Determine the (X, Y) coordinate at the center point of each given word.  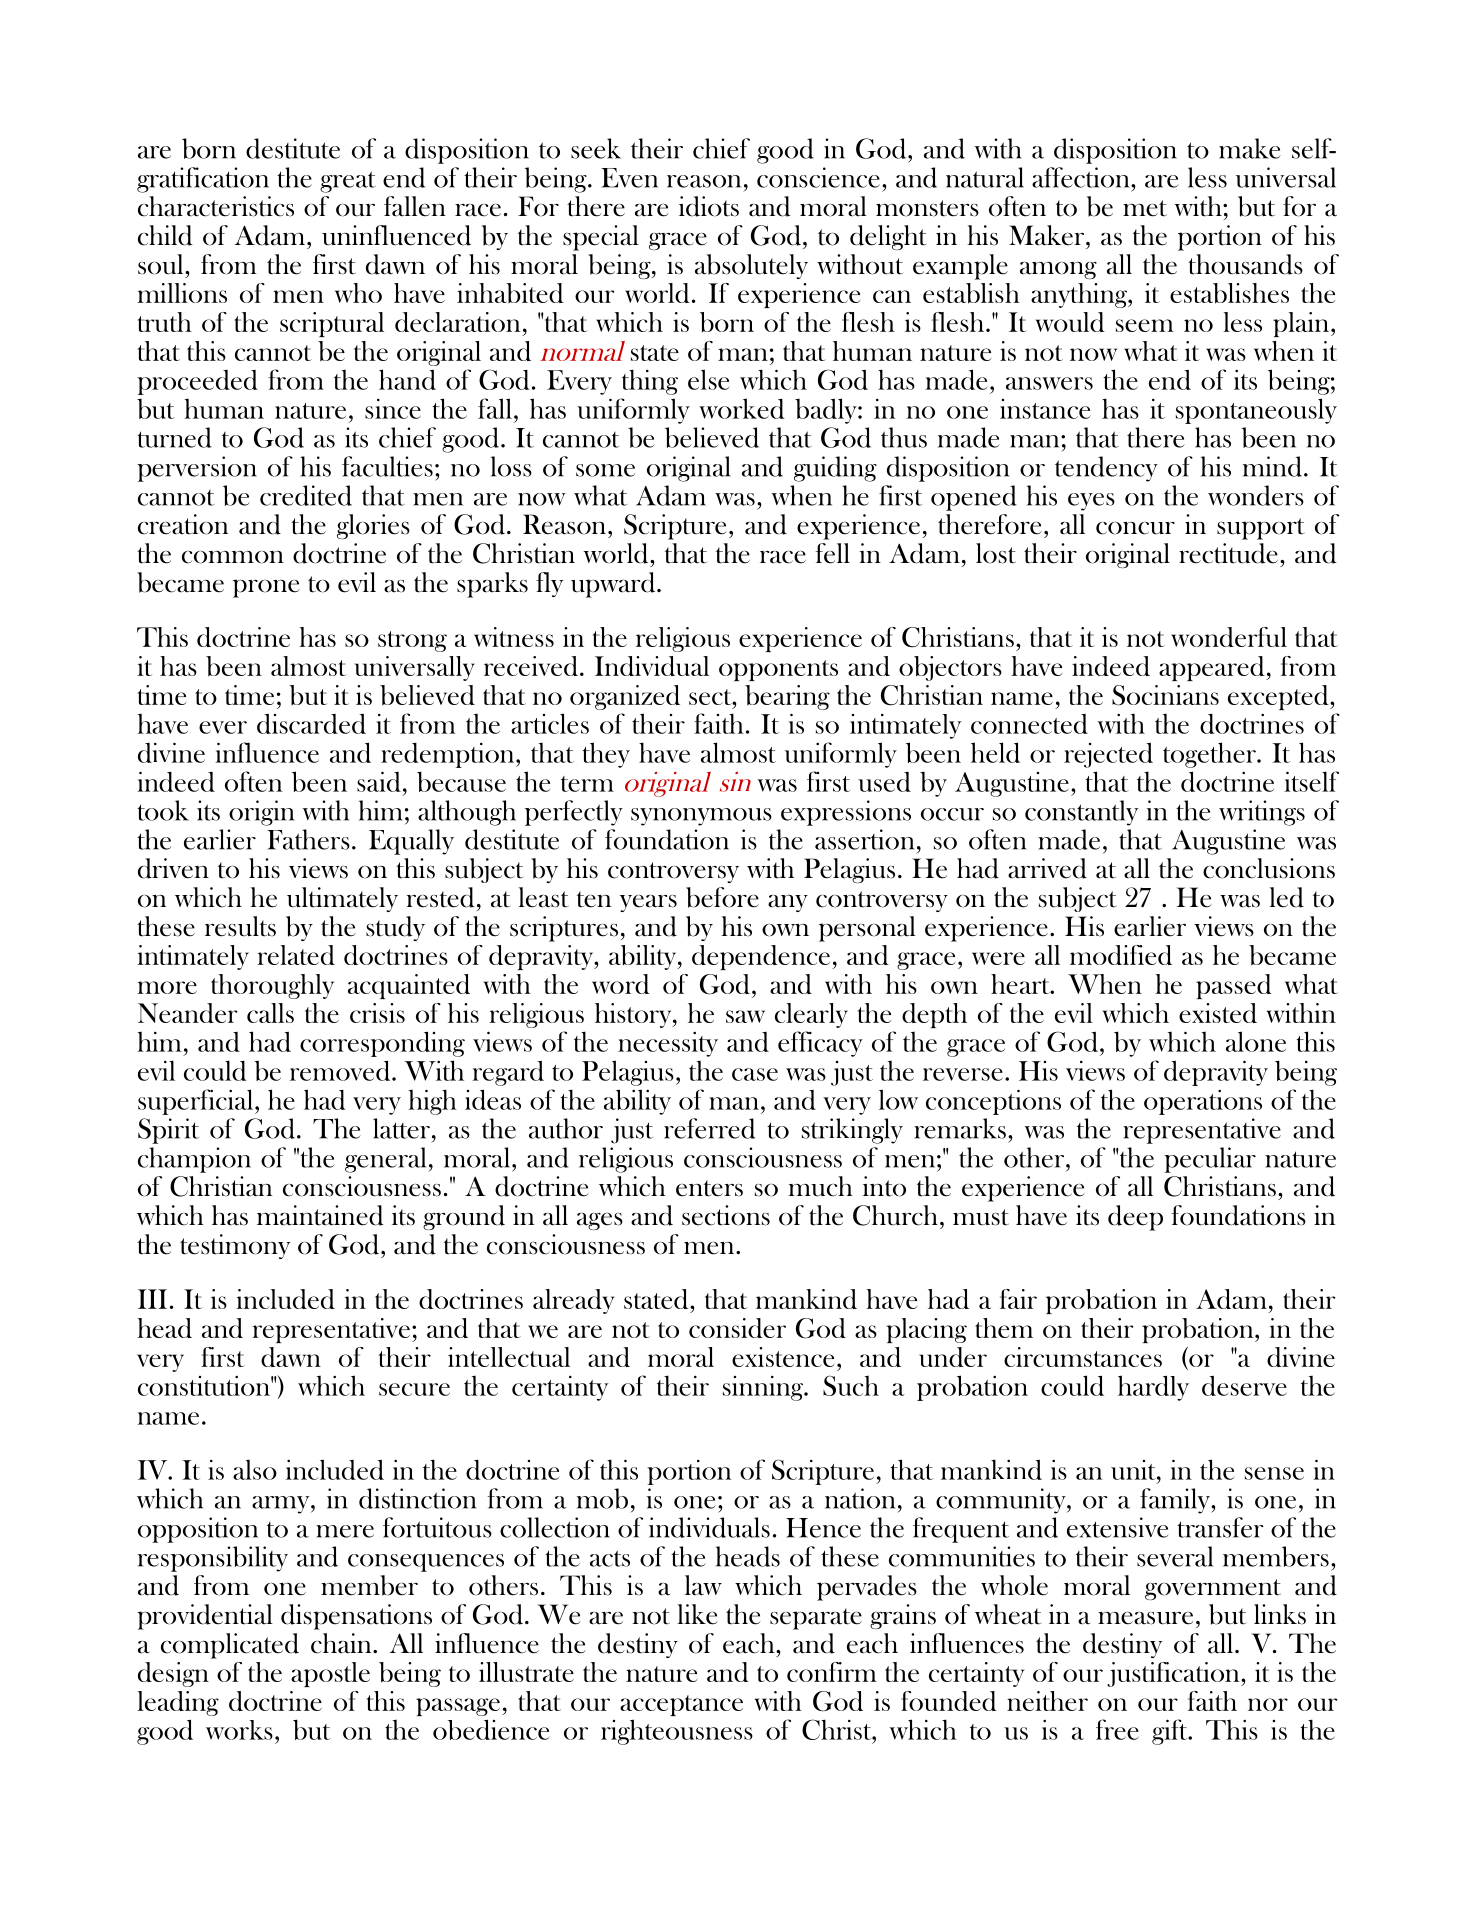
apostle (330, 1674)
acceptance (681, 1705)
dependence (761, 957)
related (296, 955)
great (348, 182)
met (1145, 208)
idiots (709, 206)
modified (1121, 955)
